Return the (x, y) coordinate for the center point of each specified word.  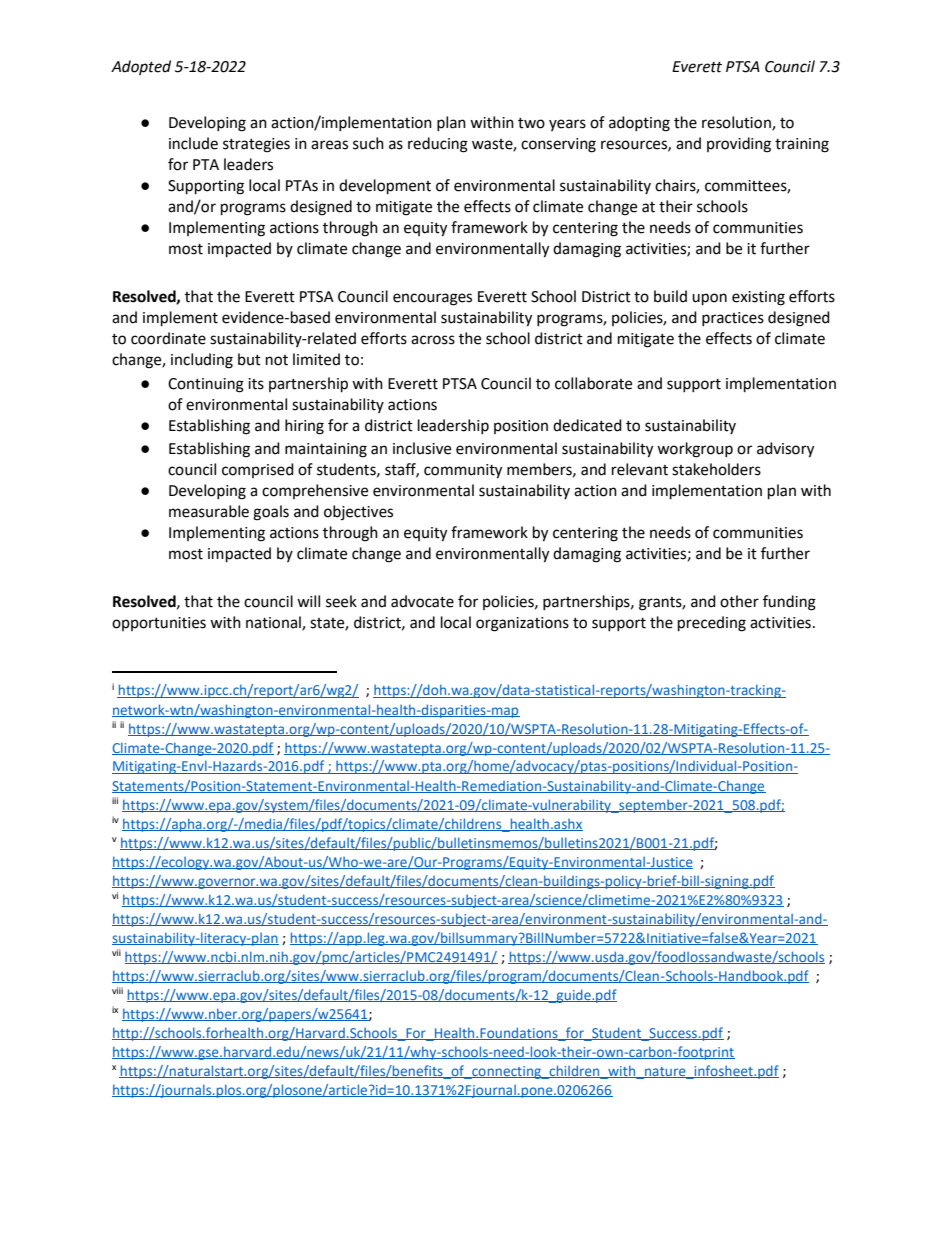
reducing (438, 145)
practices (733, 319)
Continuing (206, 385)
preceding (712, 624)
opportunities (159, 624)
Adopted (141, 67)
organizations (522, 624)
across (433, 340)
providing (739, 145)
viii (117, 990)
